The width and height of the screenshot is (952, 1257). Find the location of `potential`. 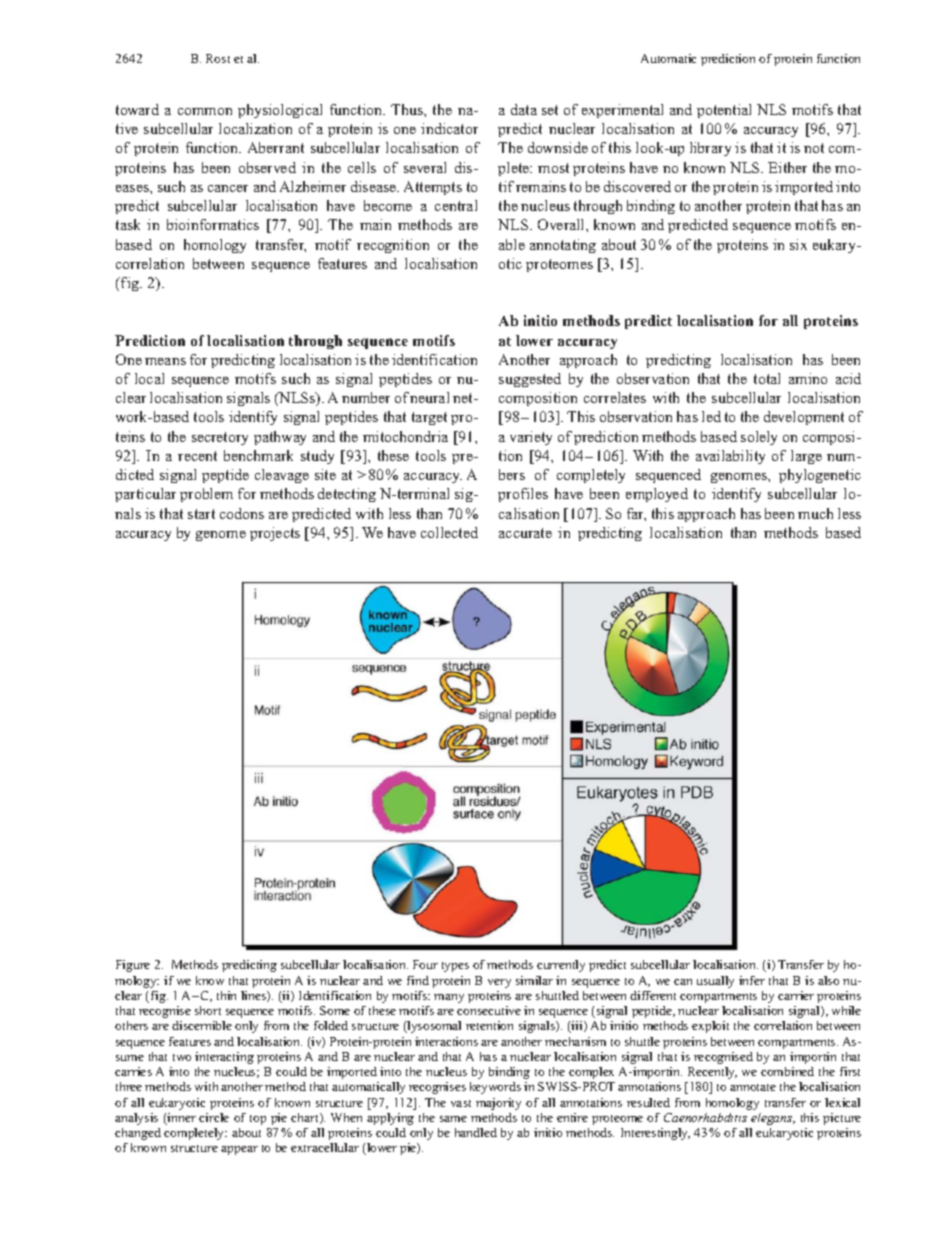

potential is located at coordinates (724, 111).
